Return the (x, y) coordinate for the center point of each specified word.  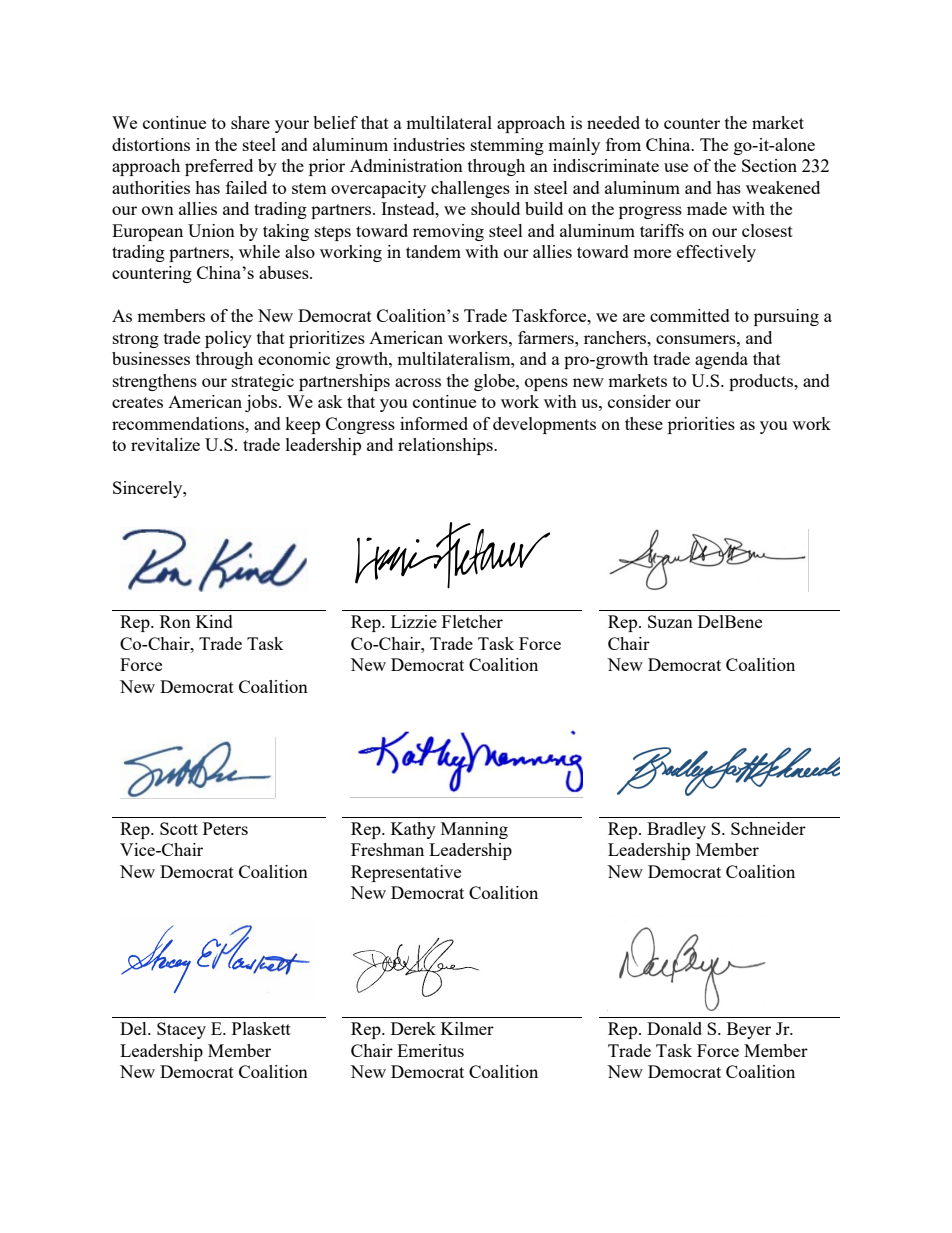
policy (228, 339)
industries (429, 144)
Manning (474, 830)
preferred (219, 167)
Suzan (670, 621)
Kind (214, 621)
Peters (225, 828)
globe (495, 382)
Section (769, 165)
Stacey (181, 1030)
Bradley (676, 830)
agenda (721, 360)
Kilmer (467, 1028)
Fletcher (472, 621)
